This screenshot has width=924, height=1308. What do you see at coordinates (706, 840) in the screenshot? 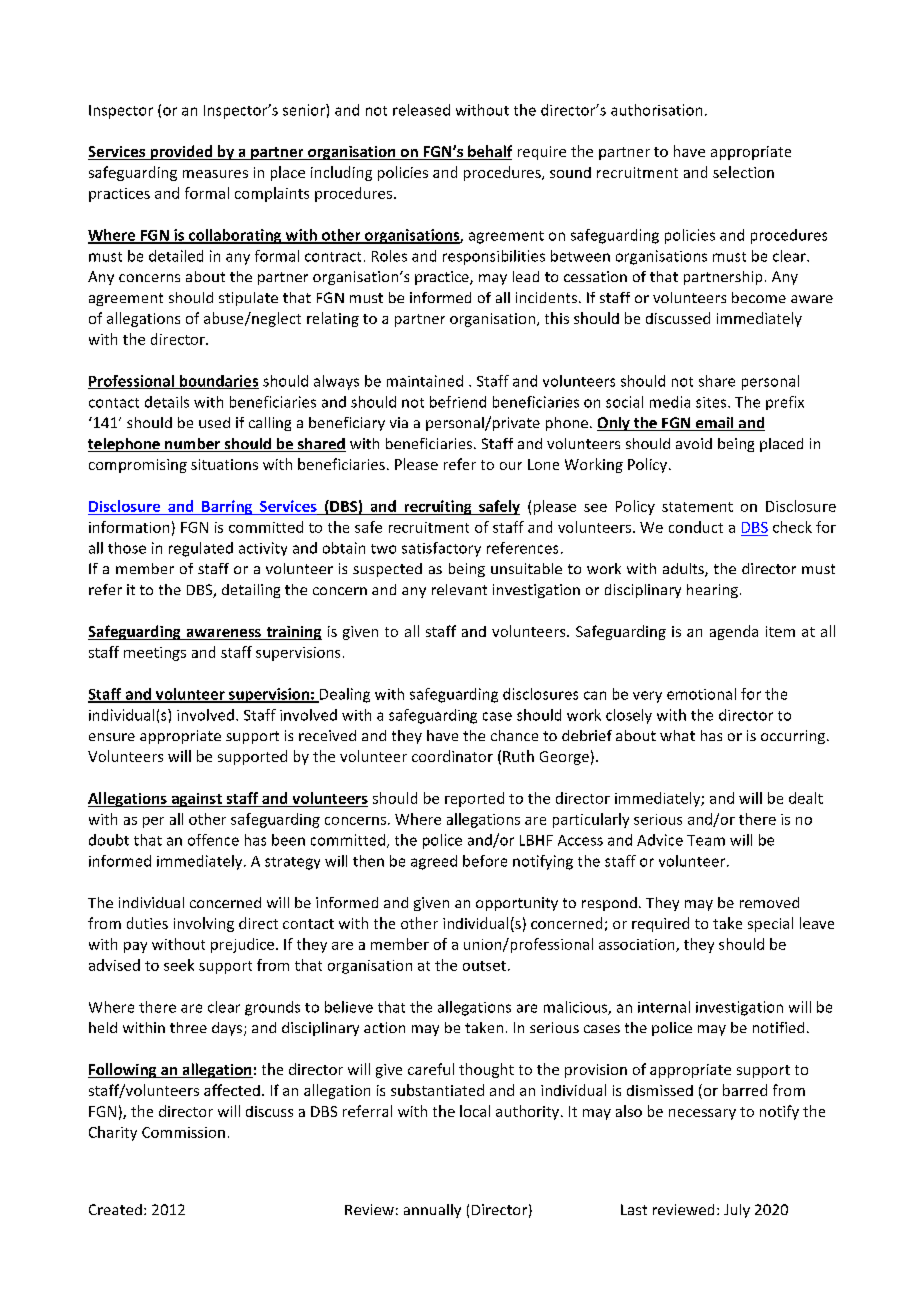
I see `Team` at bounding box center [706, 840].
